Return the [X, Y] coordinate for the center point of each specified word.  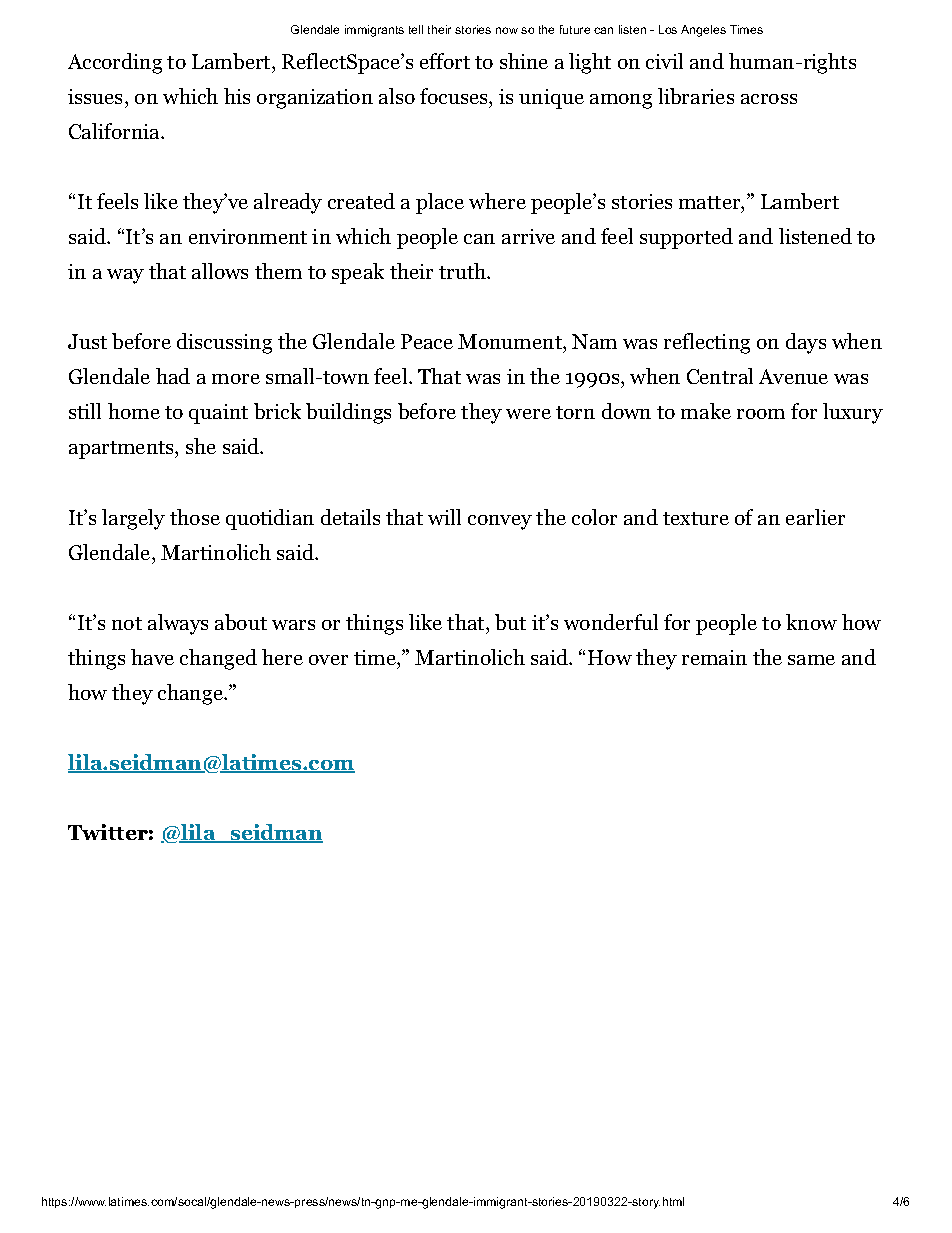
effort [445, 61]
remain [714, 657]
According [115, 63]
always [178, 624]
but [510, 622]
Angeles [703, 31]
